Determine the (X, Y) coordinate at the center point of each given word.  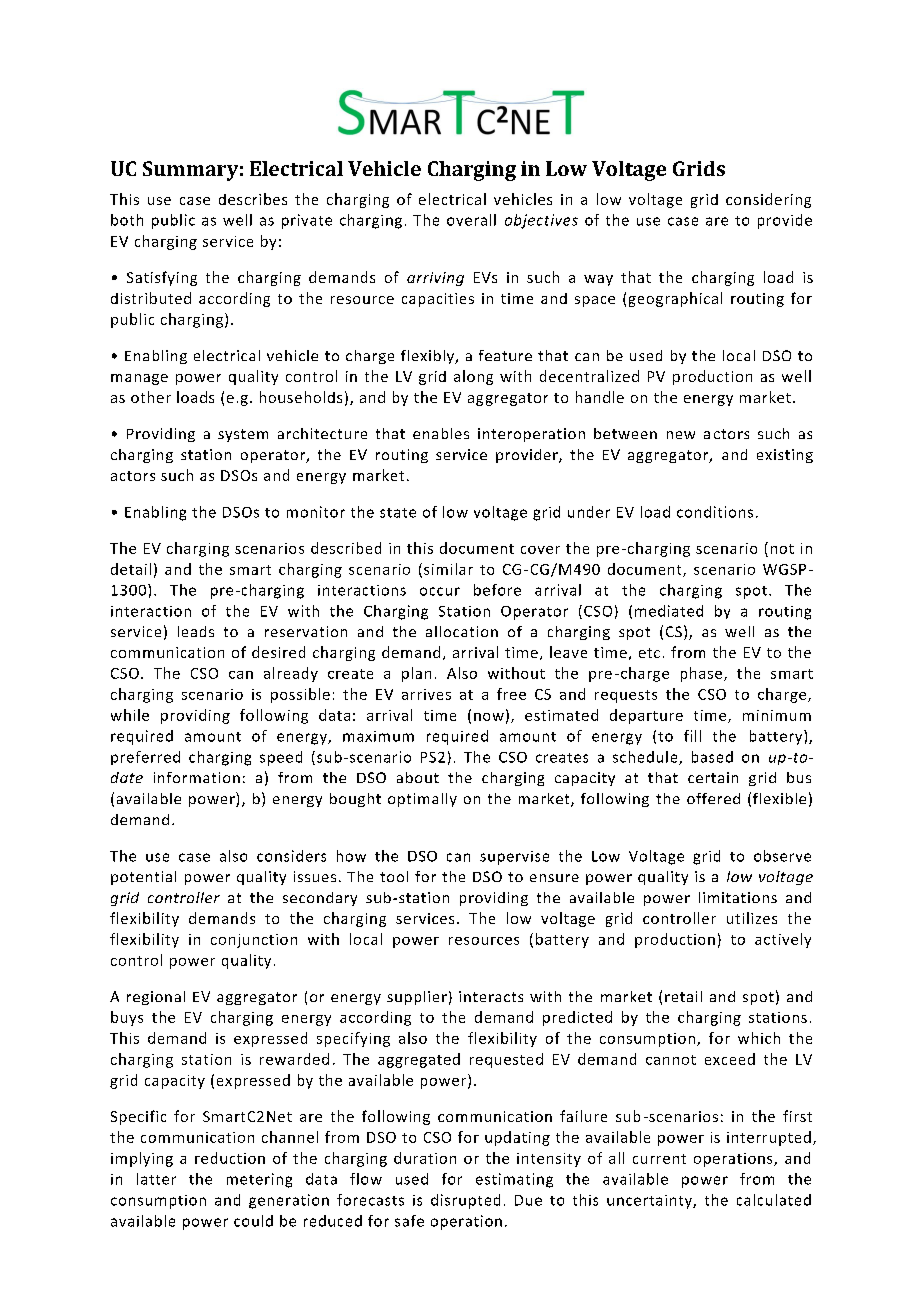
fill (692, 736)
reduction (230, 1158)
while (130, 715)
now (489, 717)
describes (253, 199)
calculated (774, 1200)
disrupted (465, 1201)
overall (471, 220)
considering (768, 200)
